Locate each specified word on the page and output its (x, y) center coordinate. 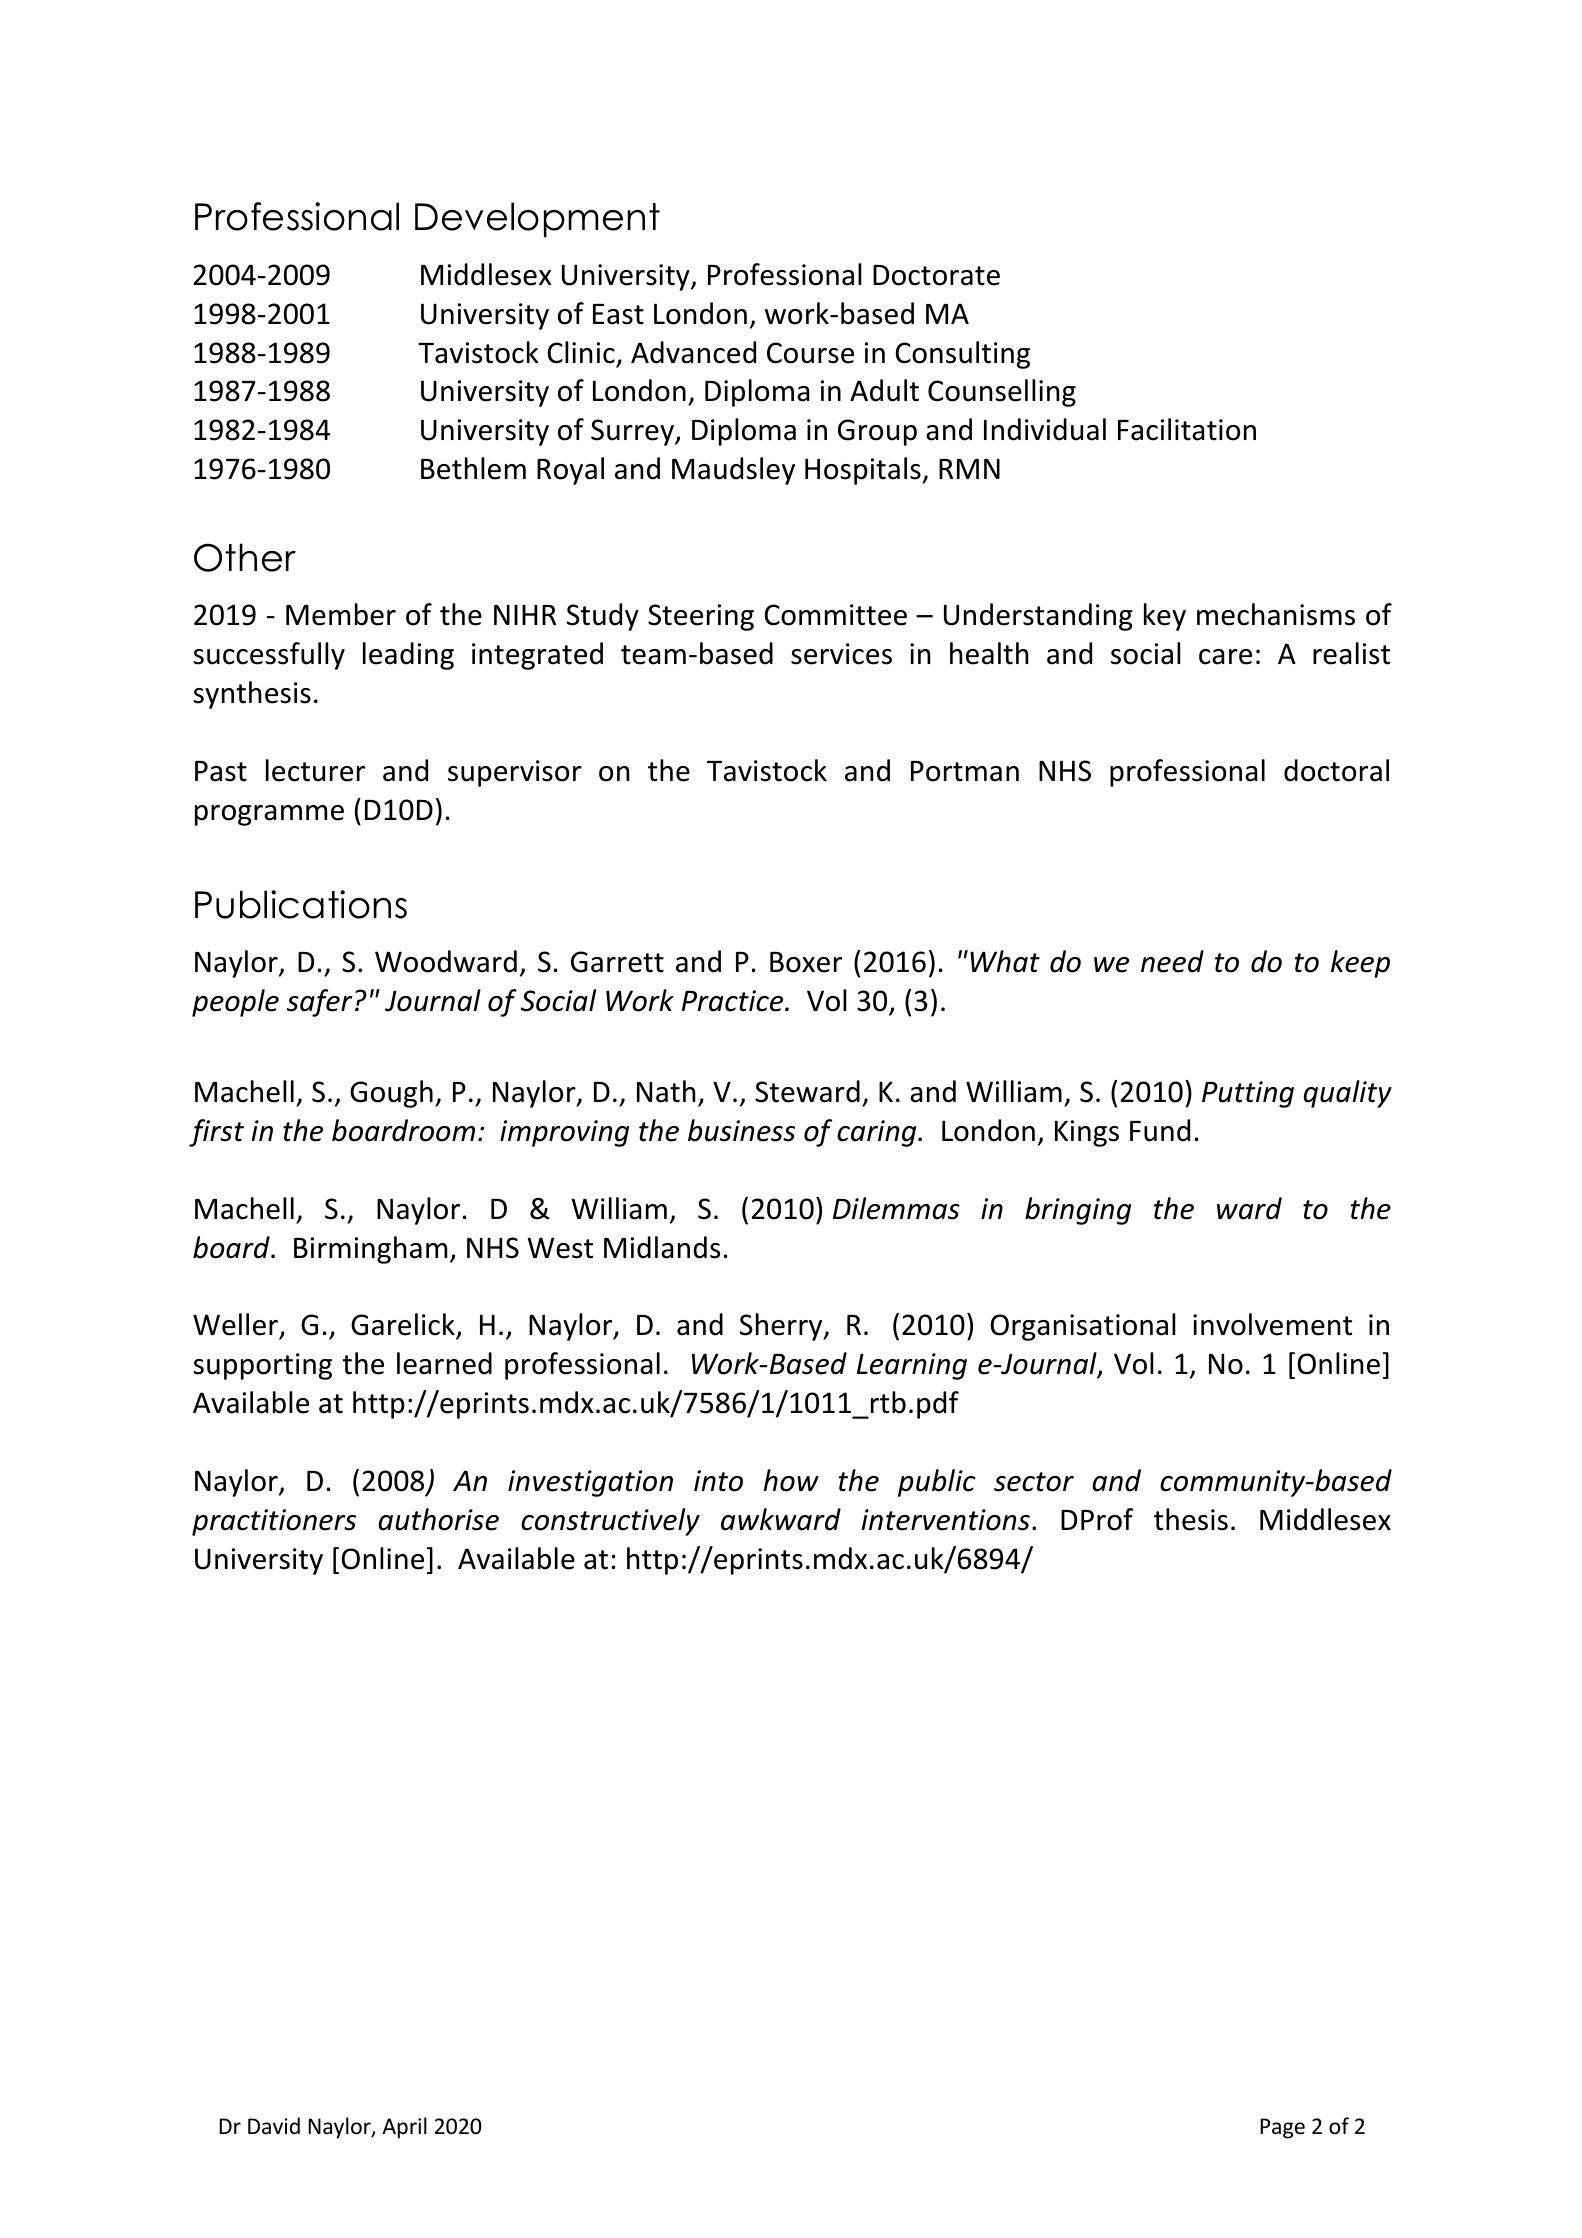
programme (269, 815)
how (791, 1480)
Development (537, 219)
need (1172, 961)
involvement (1272, 1324)
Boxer (806, 962)
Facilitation (1187, 429)
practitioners (274, 1522)
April (404, 2128)
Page (1282, 2128)
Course (810, 353)
